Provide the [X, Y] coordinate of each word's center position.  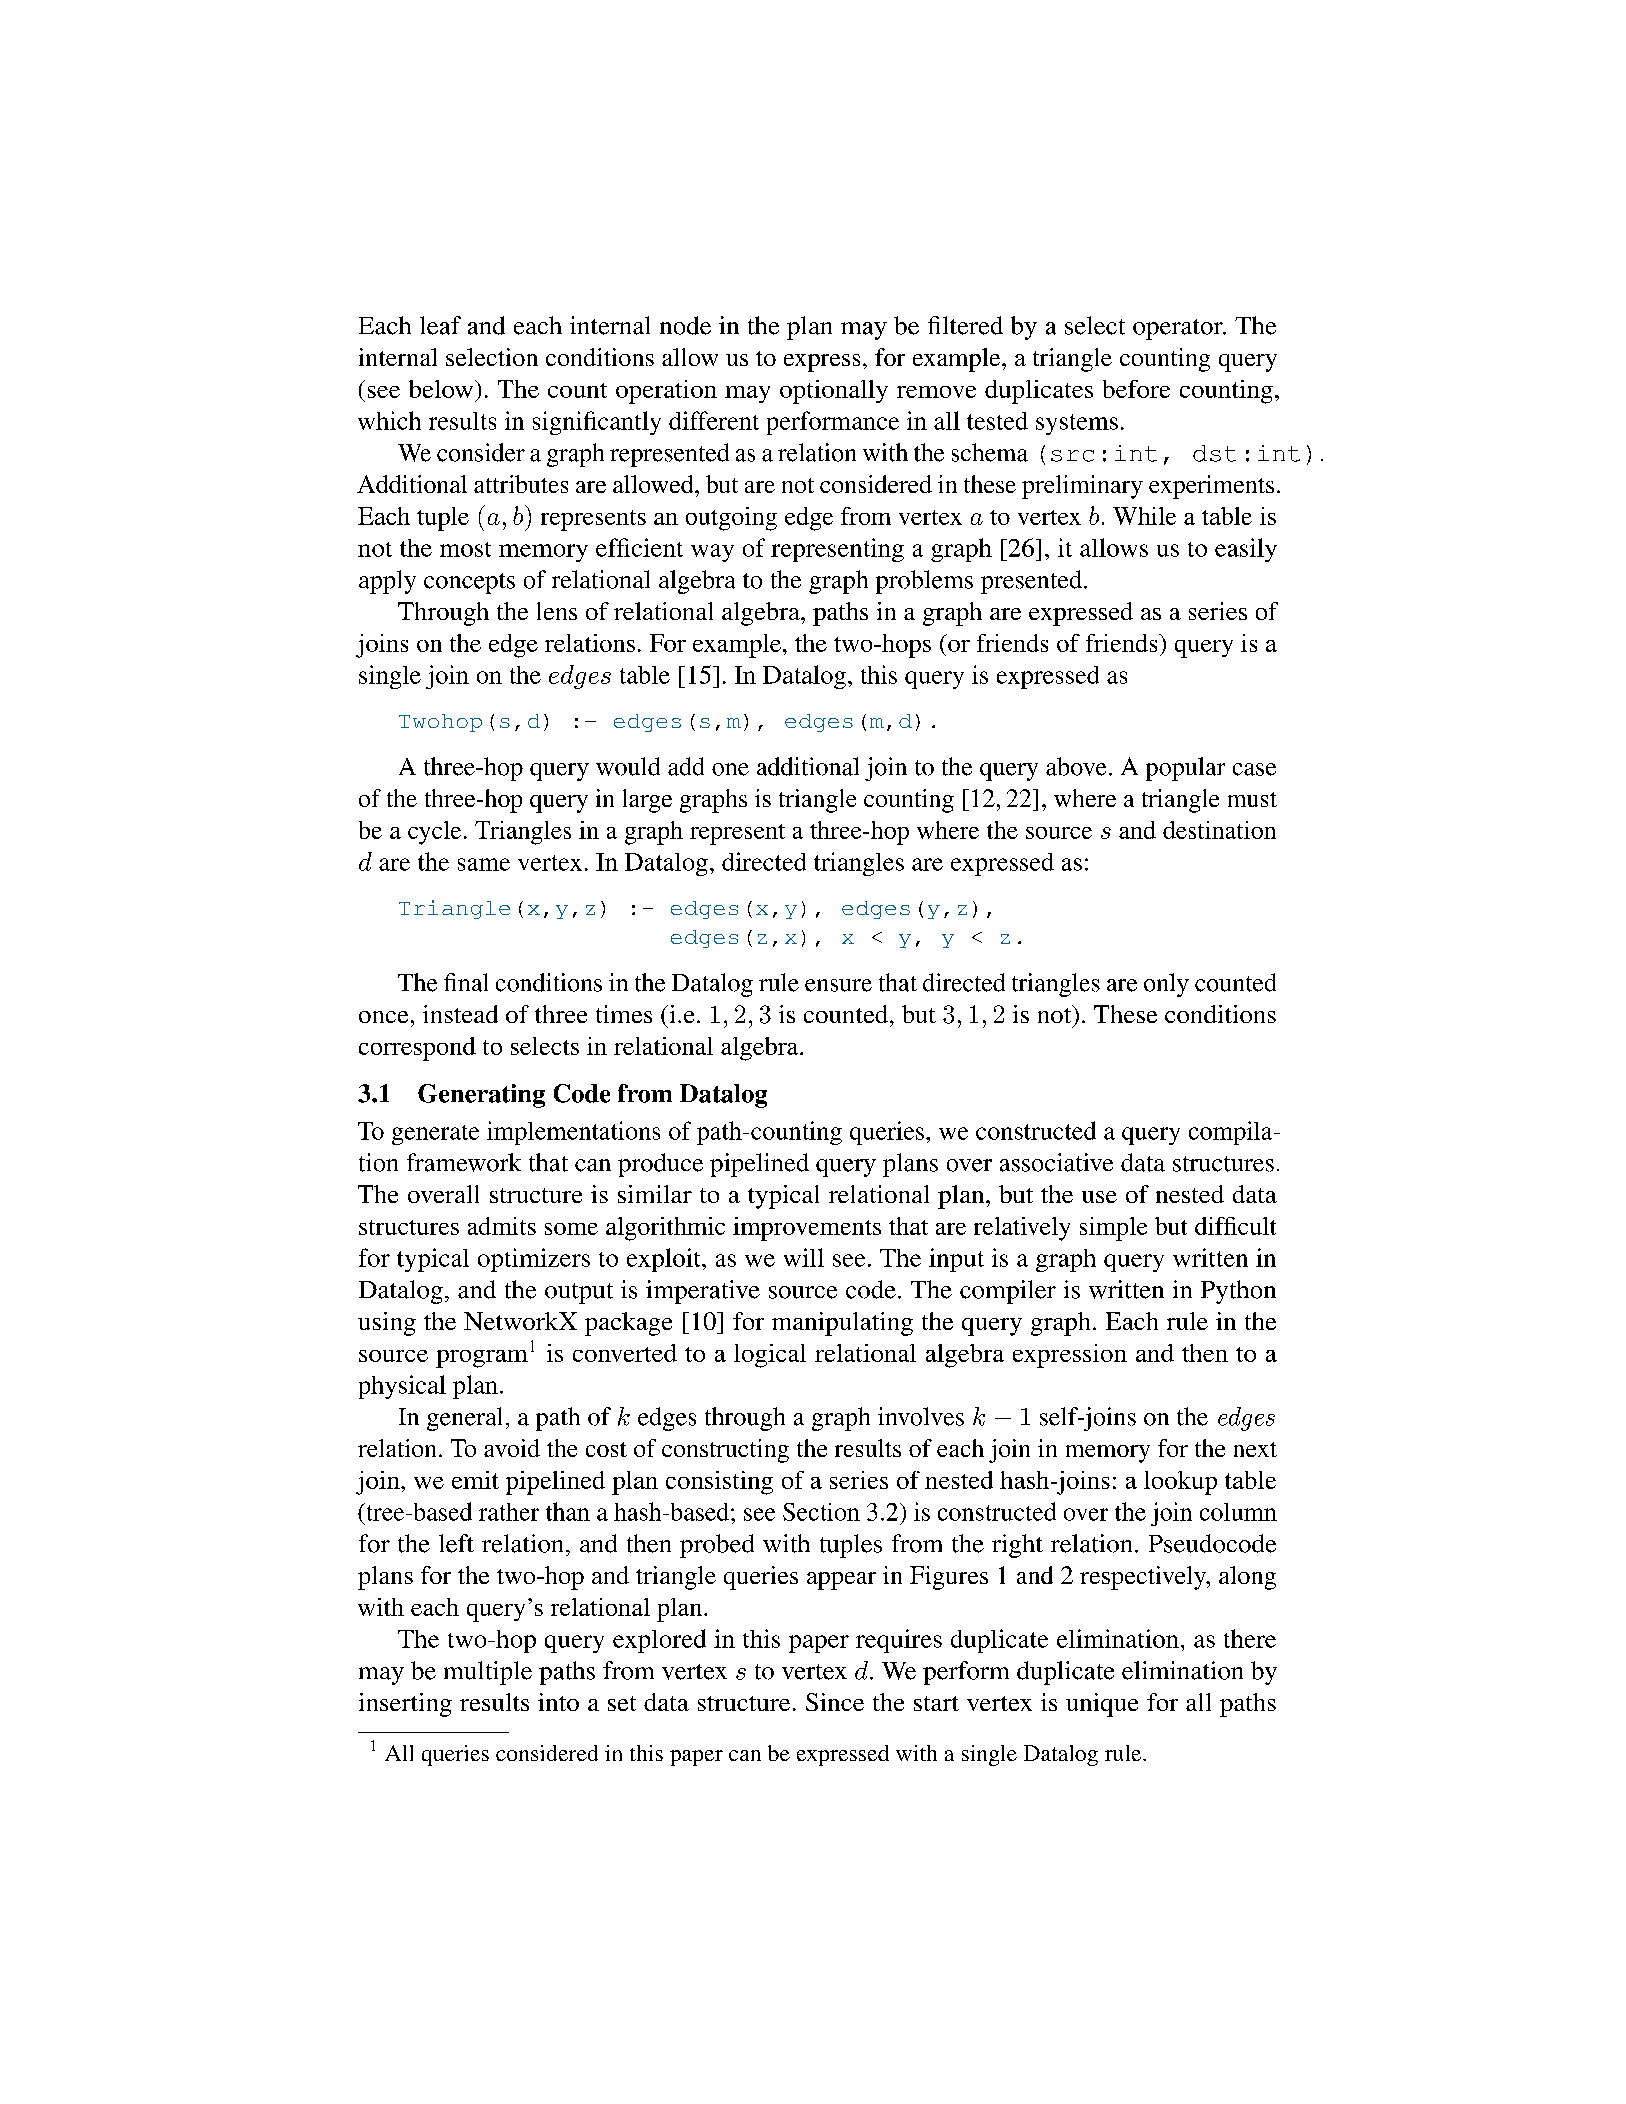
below [442, 389]
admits [502, 1226]
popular [1185, 769]
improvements [807, 1229]
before [1136, 389]
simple [1113, 1229]
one [730, 769]
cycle [434, 833]
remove [936, 392]
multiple [488, 1673]
